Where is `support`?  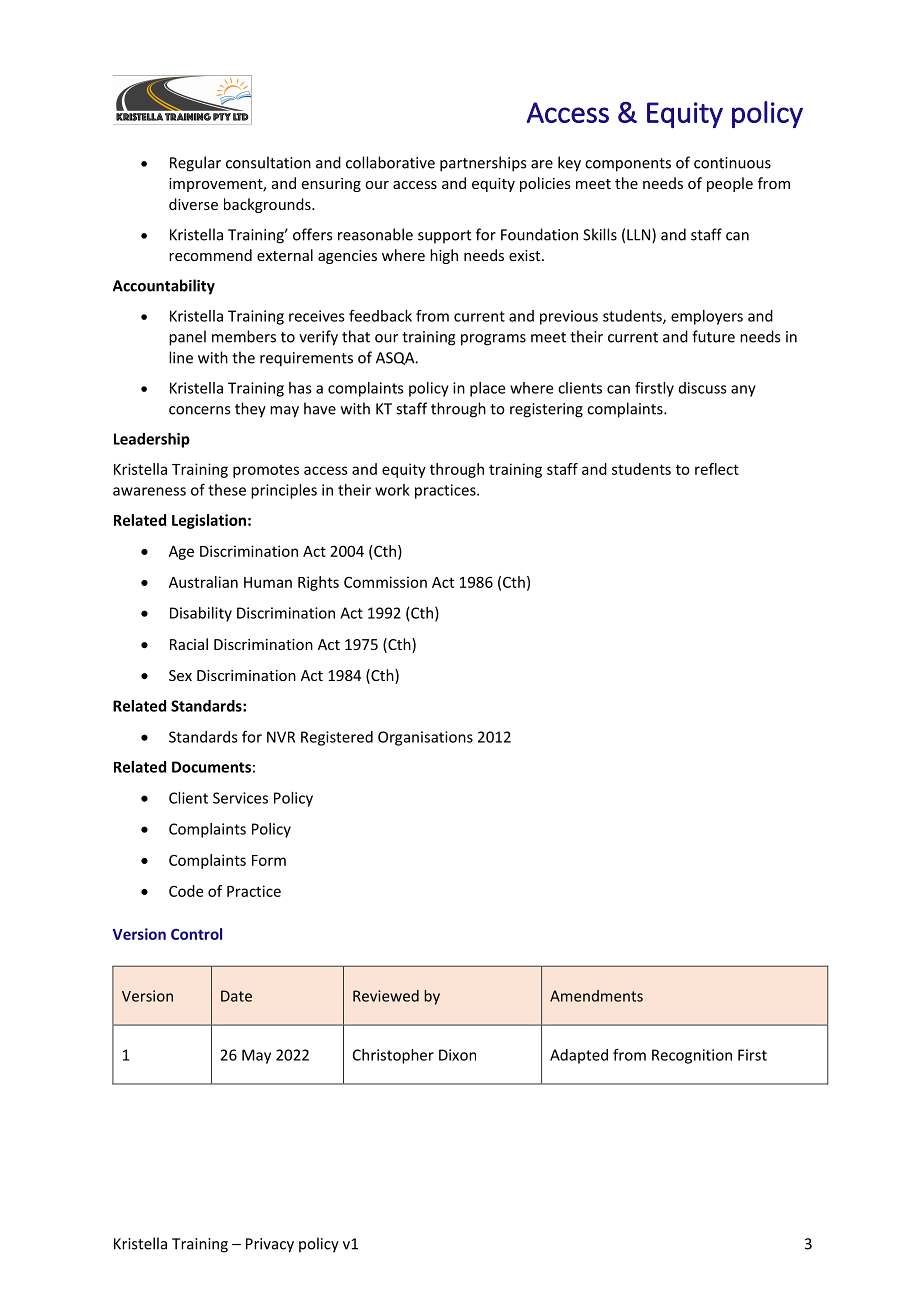
support is located at coordinates (444, 236).
